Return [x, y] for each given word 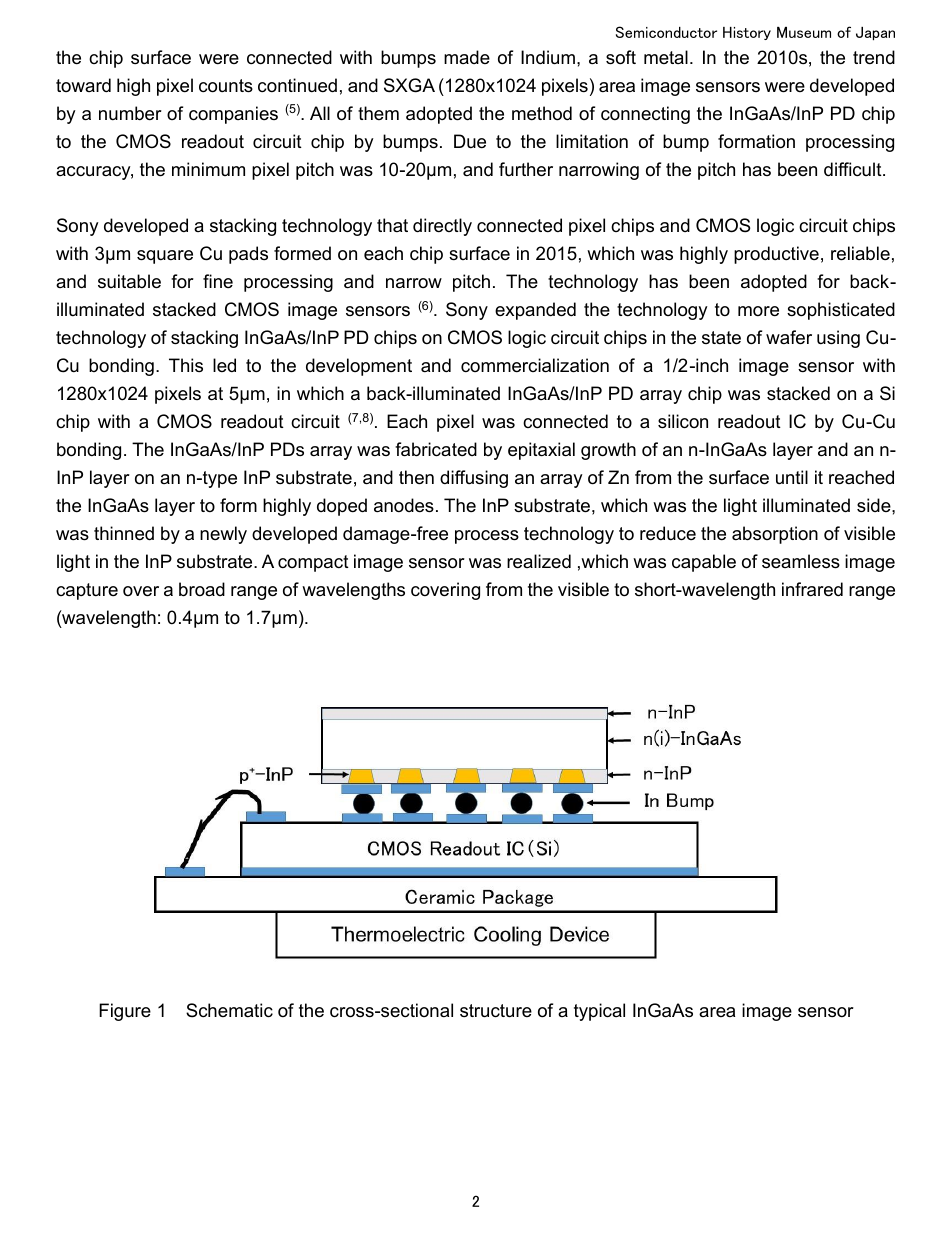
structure [496, 1011]
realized [539, 561]
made [467, 57]
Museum [804, 32]
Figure [125, 1012]
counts [226, 86]
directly [442, 227]
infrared [812, 589]
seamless [801, 561]
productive [776, 255]
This [186, 365]
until [792, 477]
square [165, 257]
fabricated [436, 449]
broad [202, 589]
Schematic [229, 1010]
